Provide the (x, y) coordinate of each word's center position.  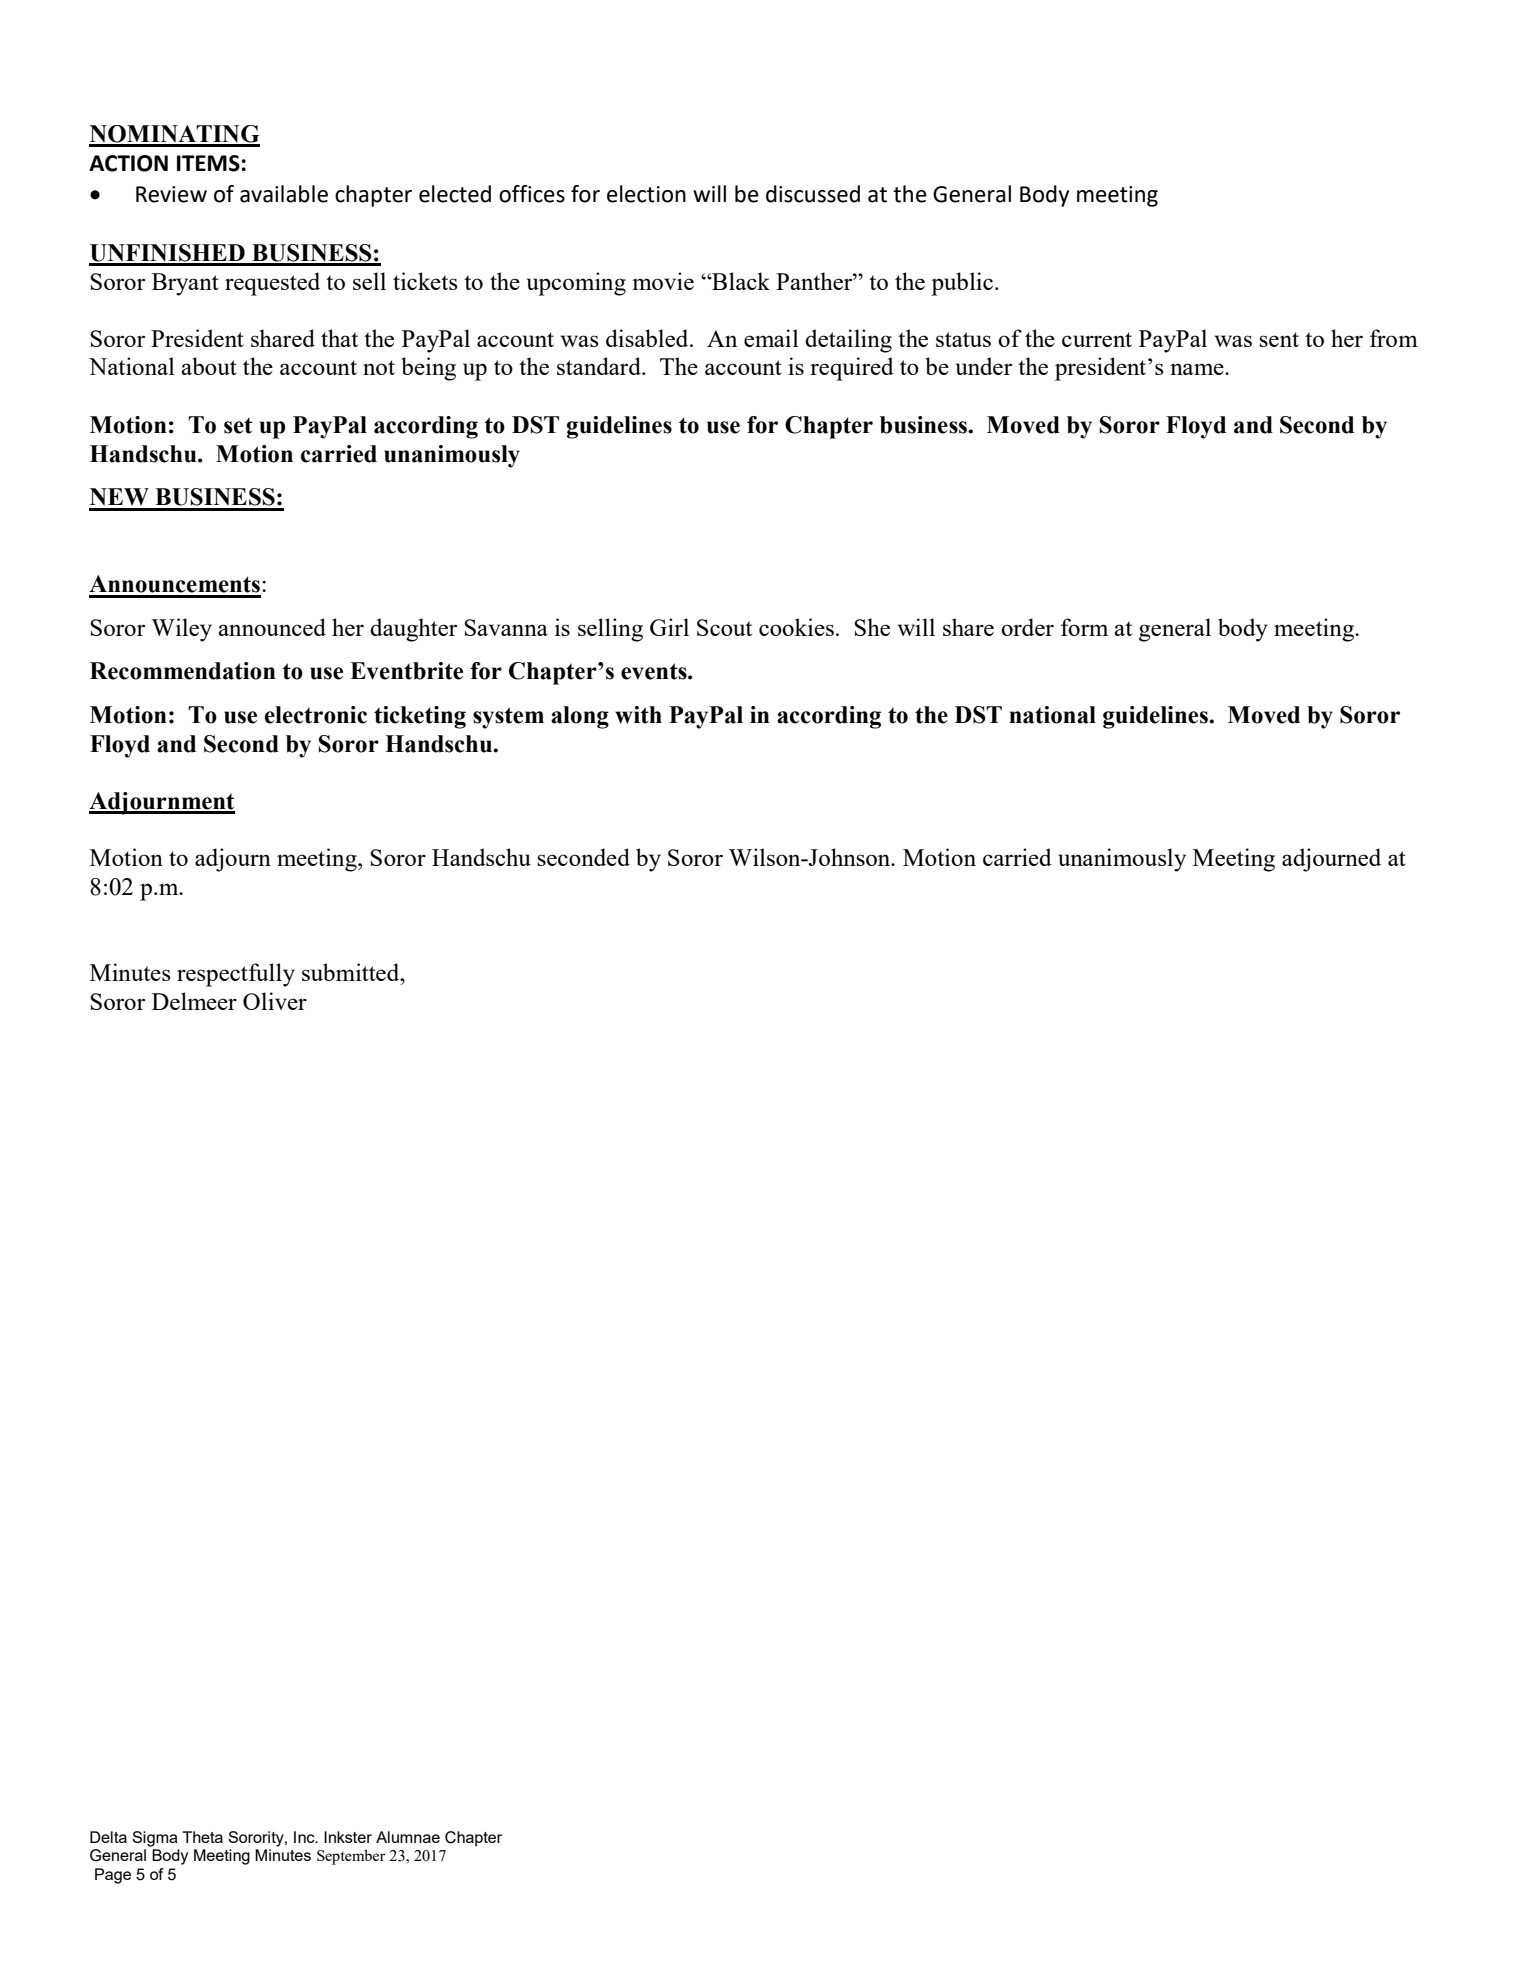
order (1027, 627)
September (351, 1857)
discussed (813, 194)
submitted (352, 972)
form (1084, 627)
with (638, 715)
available (284, 194)
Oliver (275, 1001)
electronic (316, 715)
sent (1279, 339)
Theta (202, 1837)
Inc (305, 1837)
